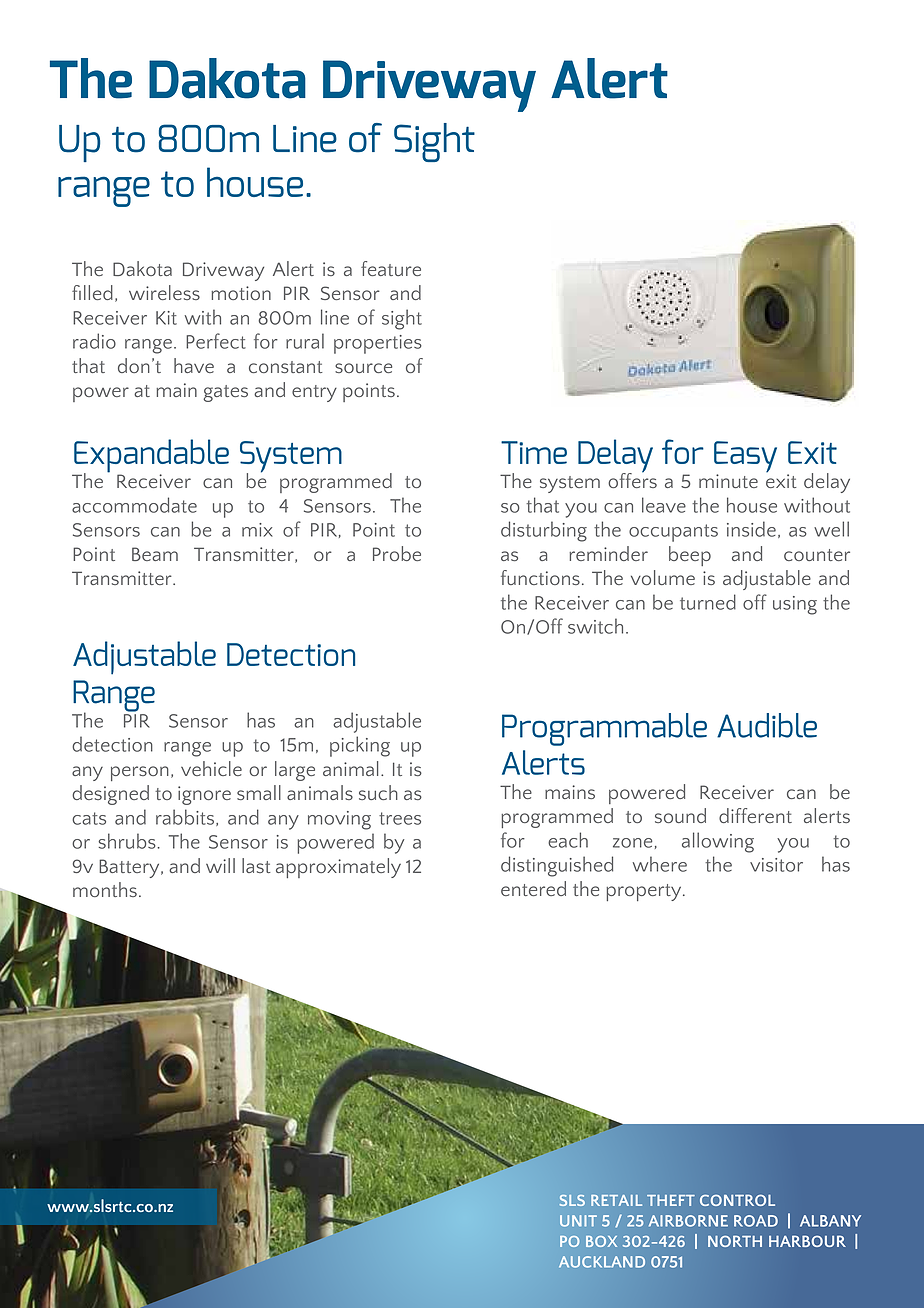  What do you see at coordinates (578, 1221) in the document?
I see `UNIT` at bounding box center [578, 1221].
